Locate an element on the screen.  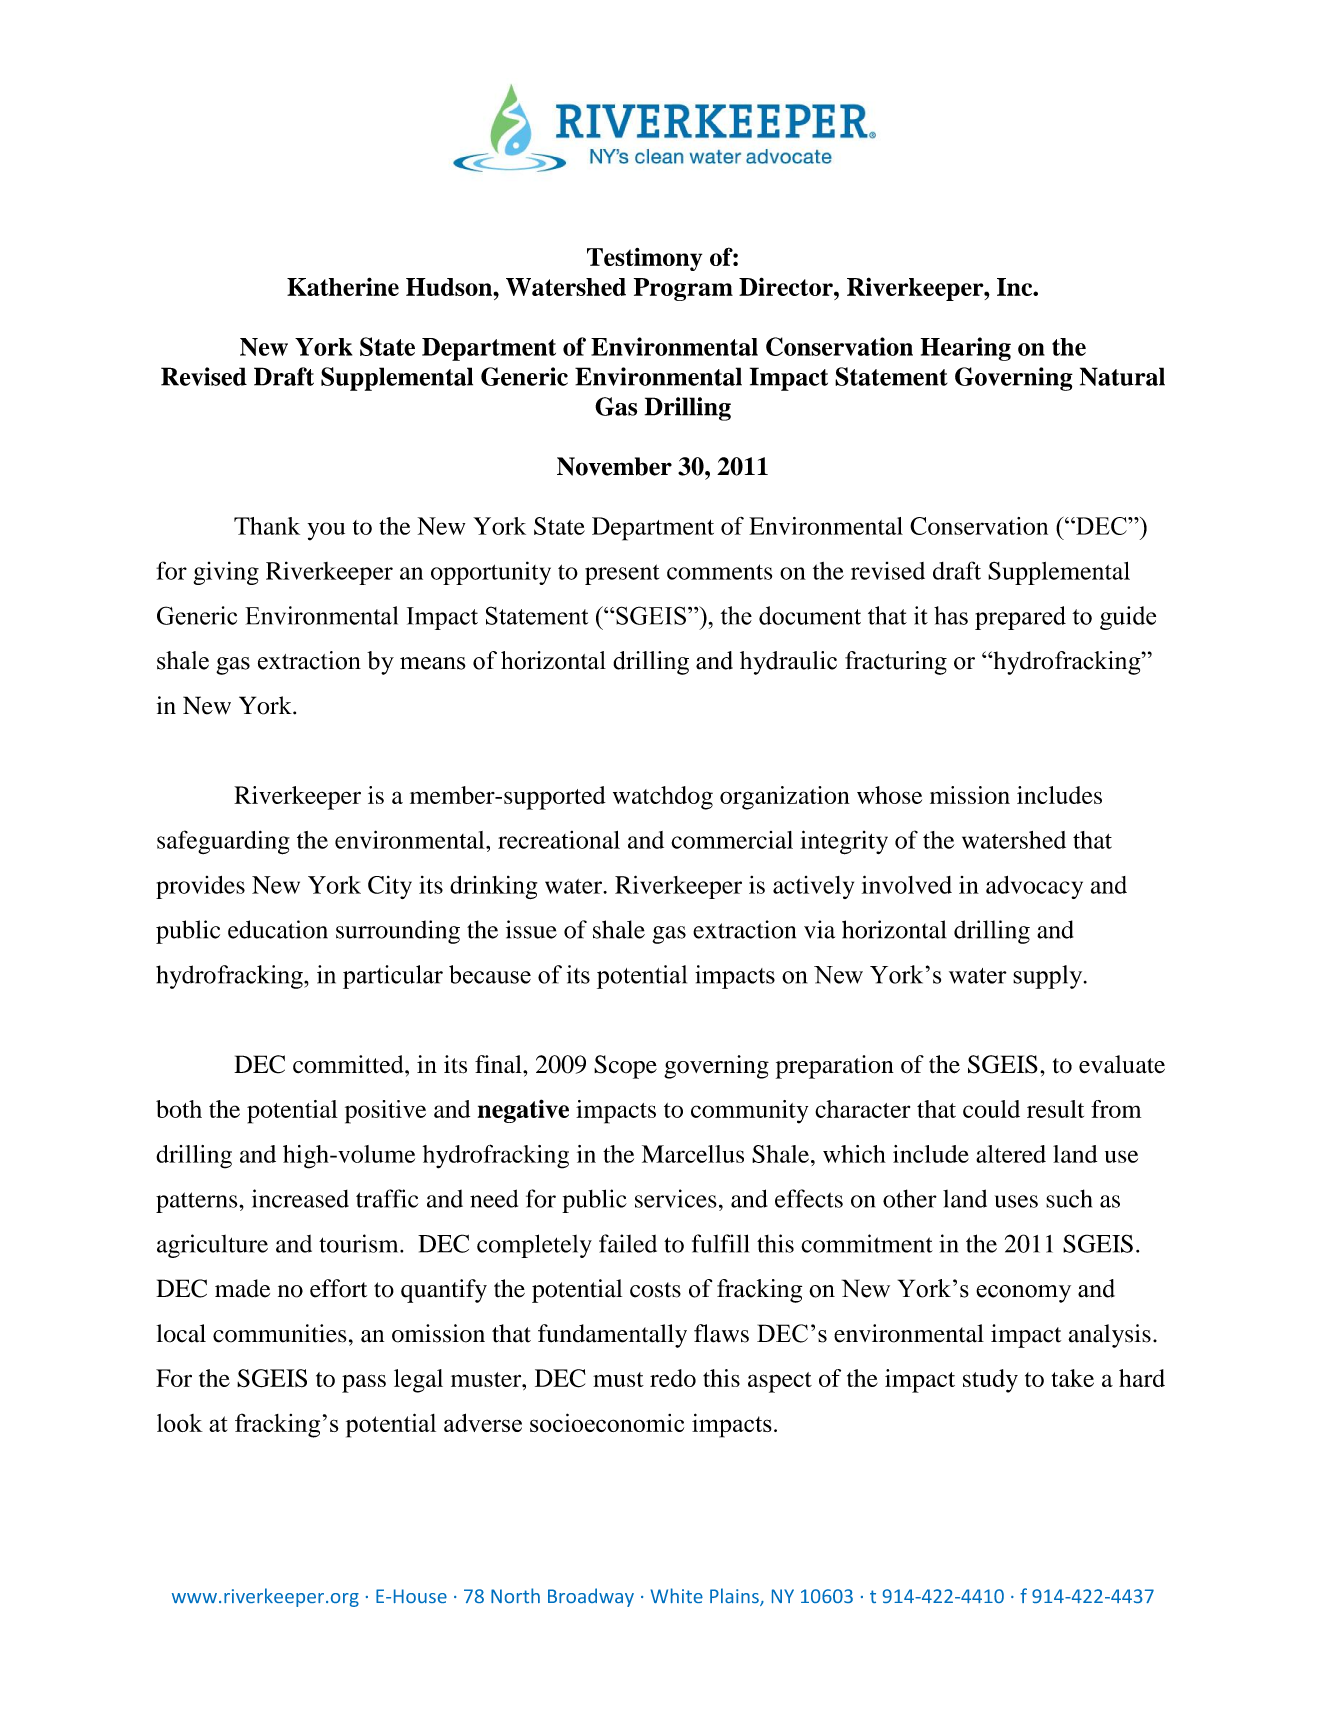
Katherine is located at coordinates (343, 286).
